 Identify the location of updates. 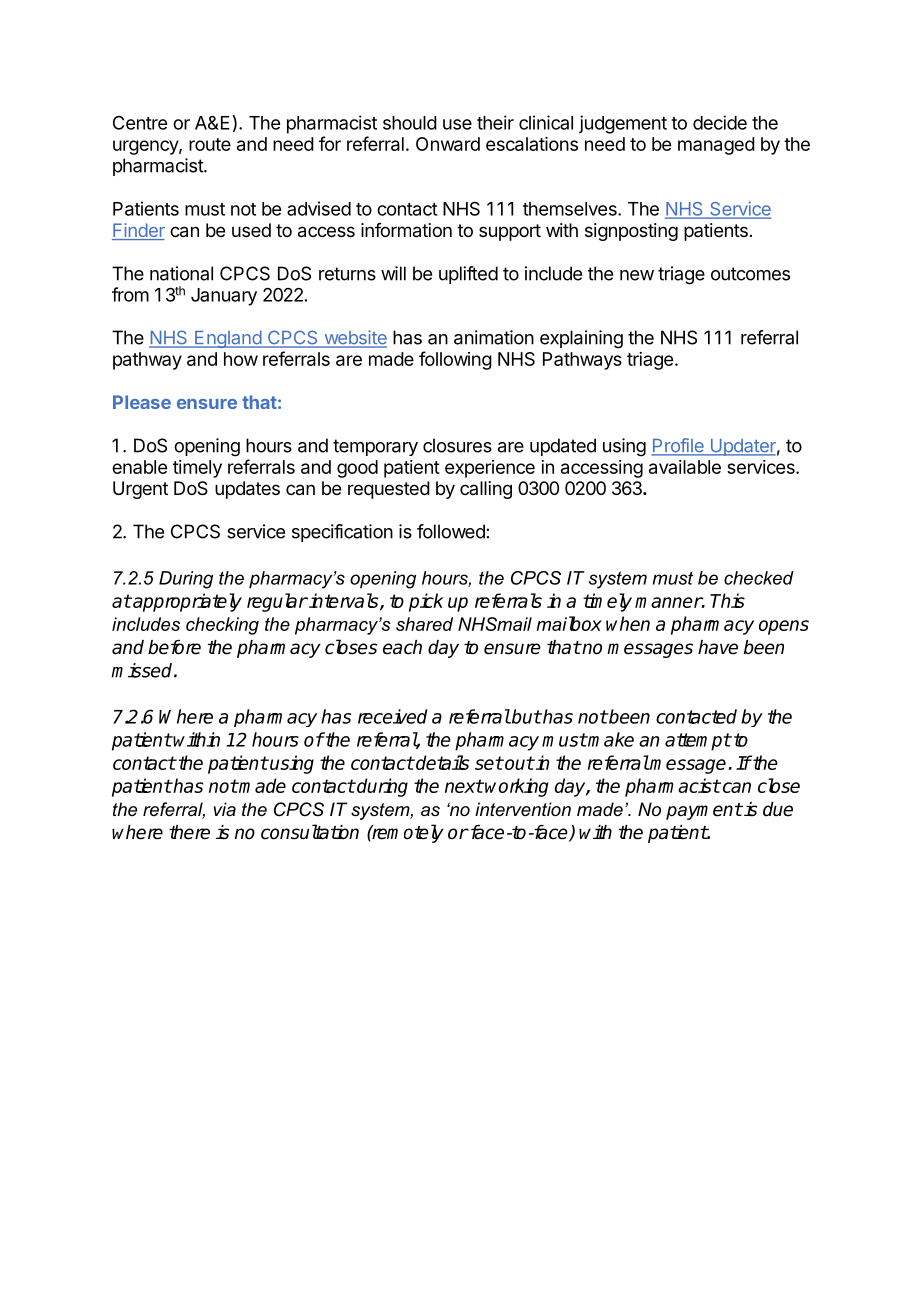
(247, 490).
